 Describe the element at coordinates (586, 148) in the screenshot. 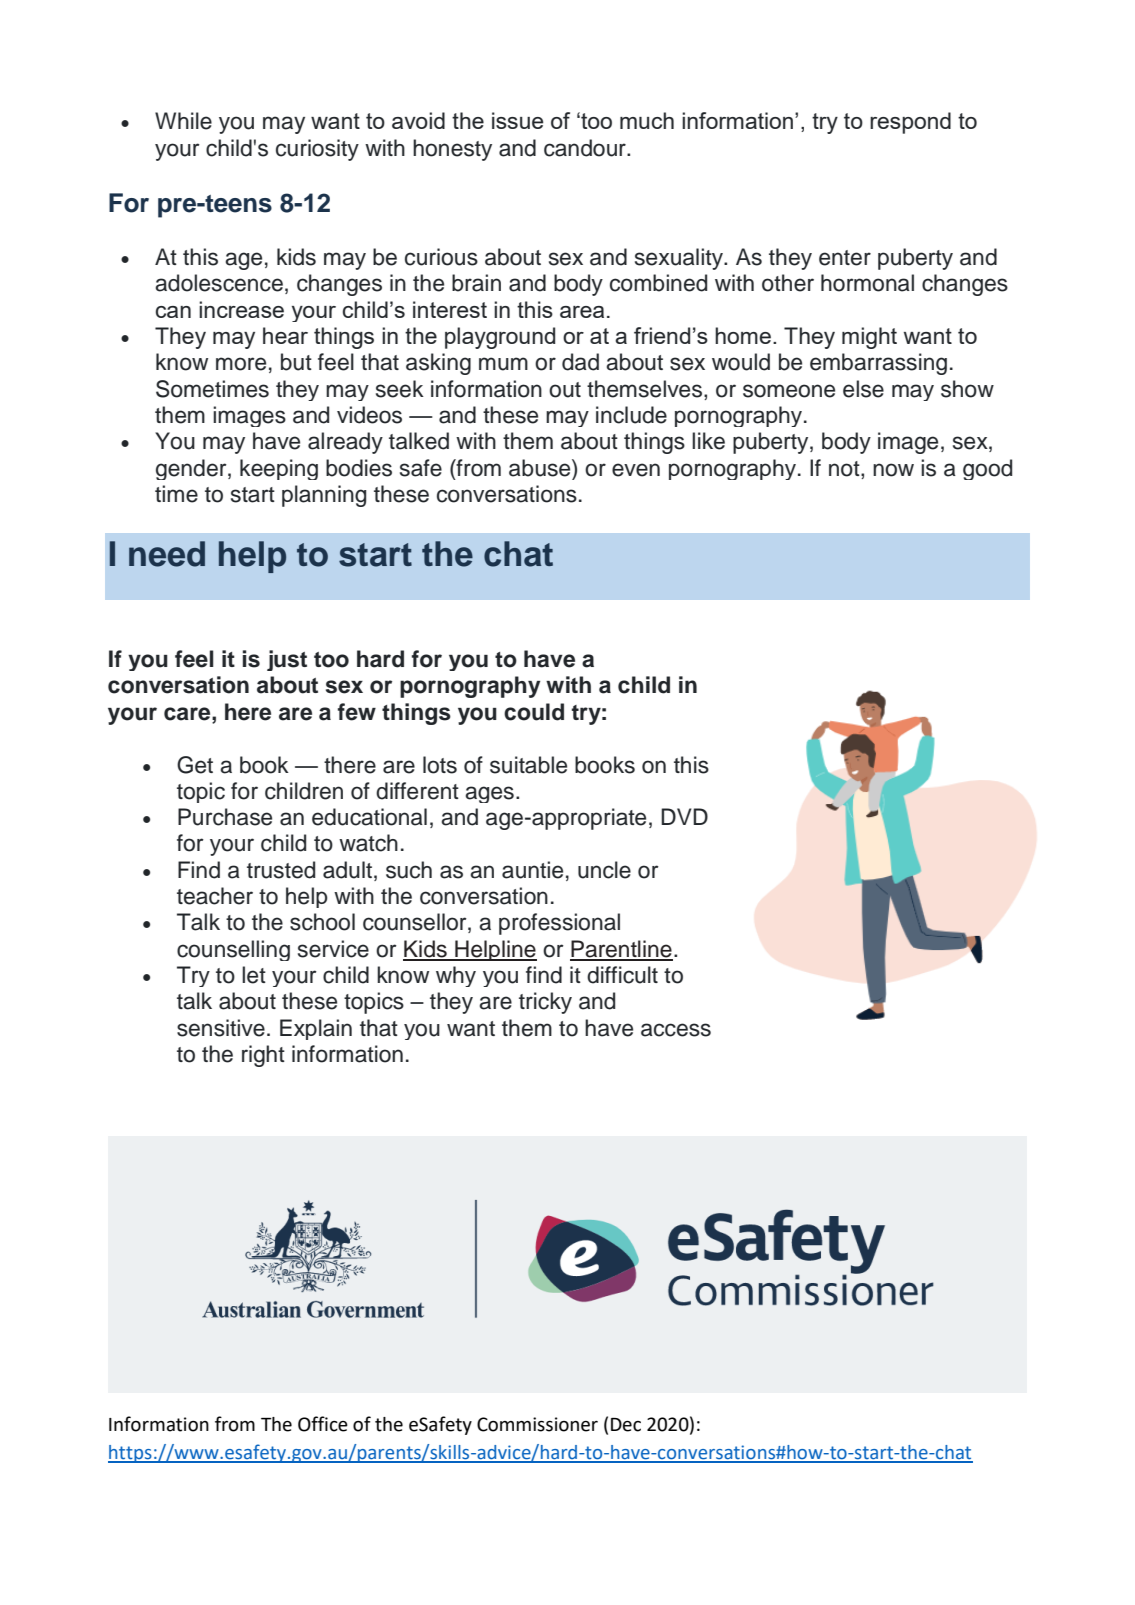

I see `candour` at that location.
